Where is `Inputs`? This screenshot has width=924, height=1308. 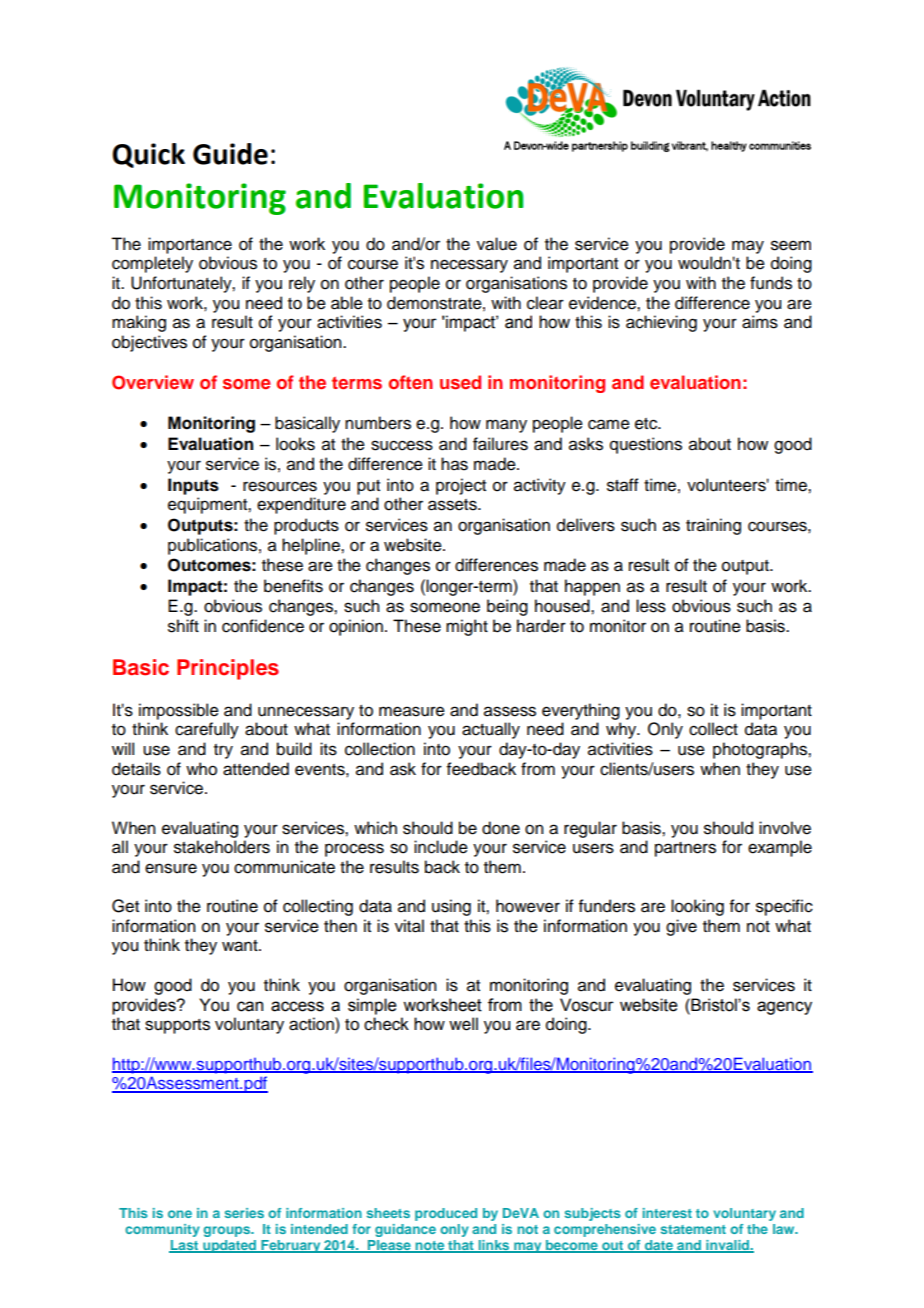
Inputs is located at coordinates (193, 486).
